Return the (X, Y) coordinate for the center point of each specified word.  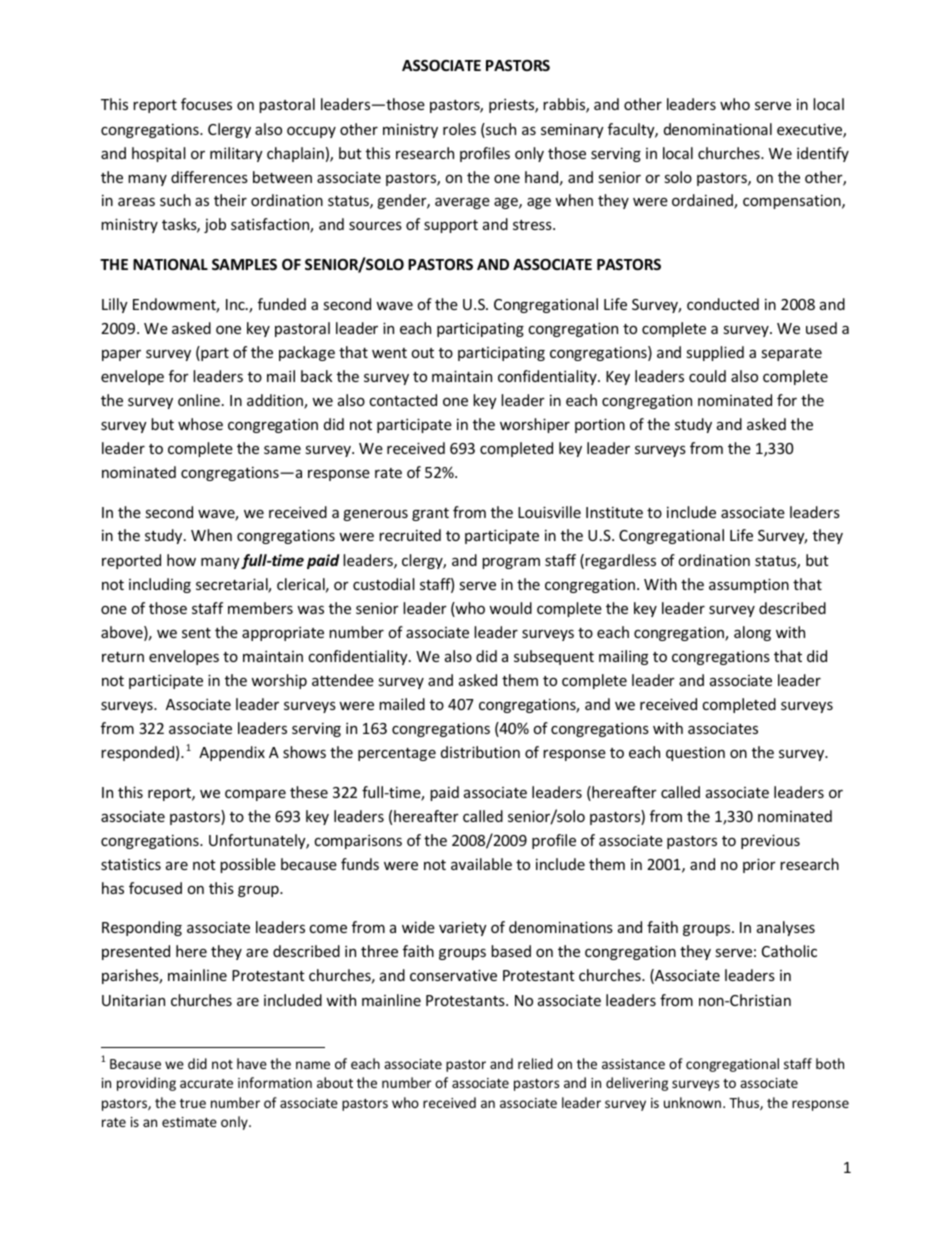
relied (535, 1063)
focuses (206, 104)
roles (459, 129)
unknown (692, 1102)
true (193, 1103)
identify (823, 154)
